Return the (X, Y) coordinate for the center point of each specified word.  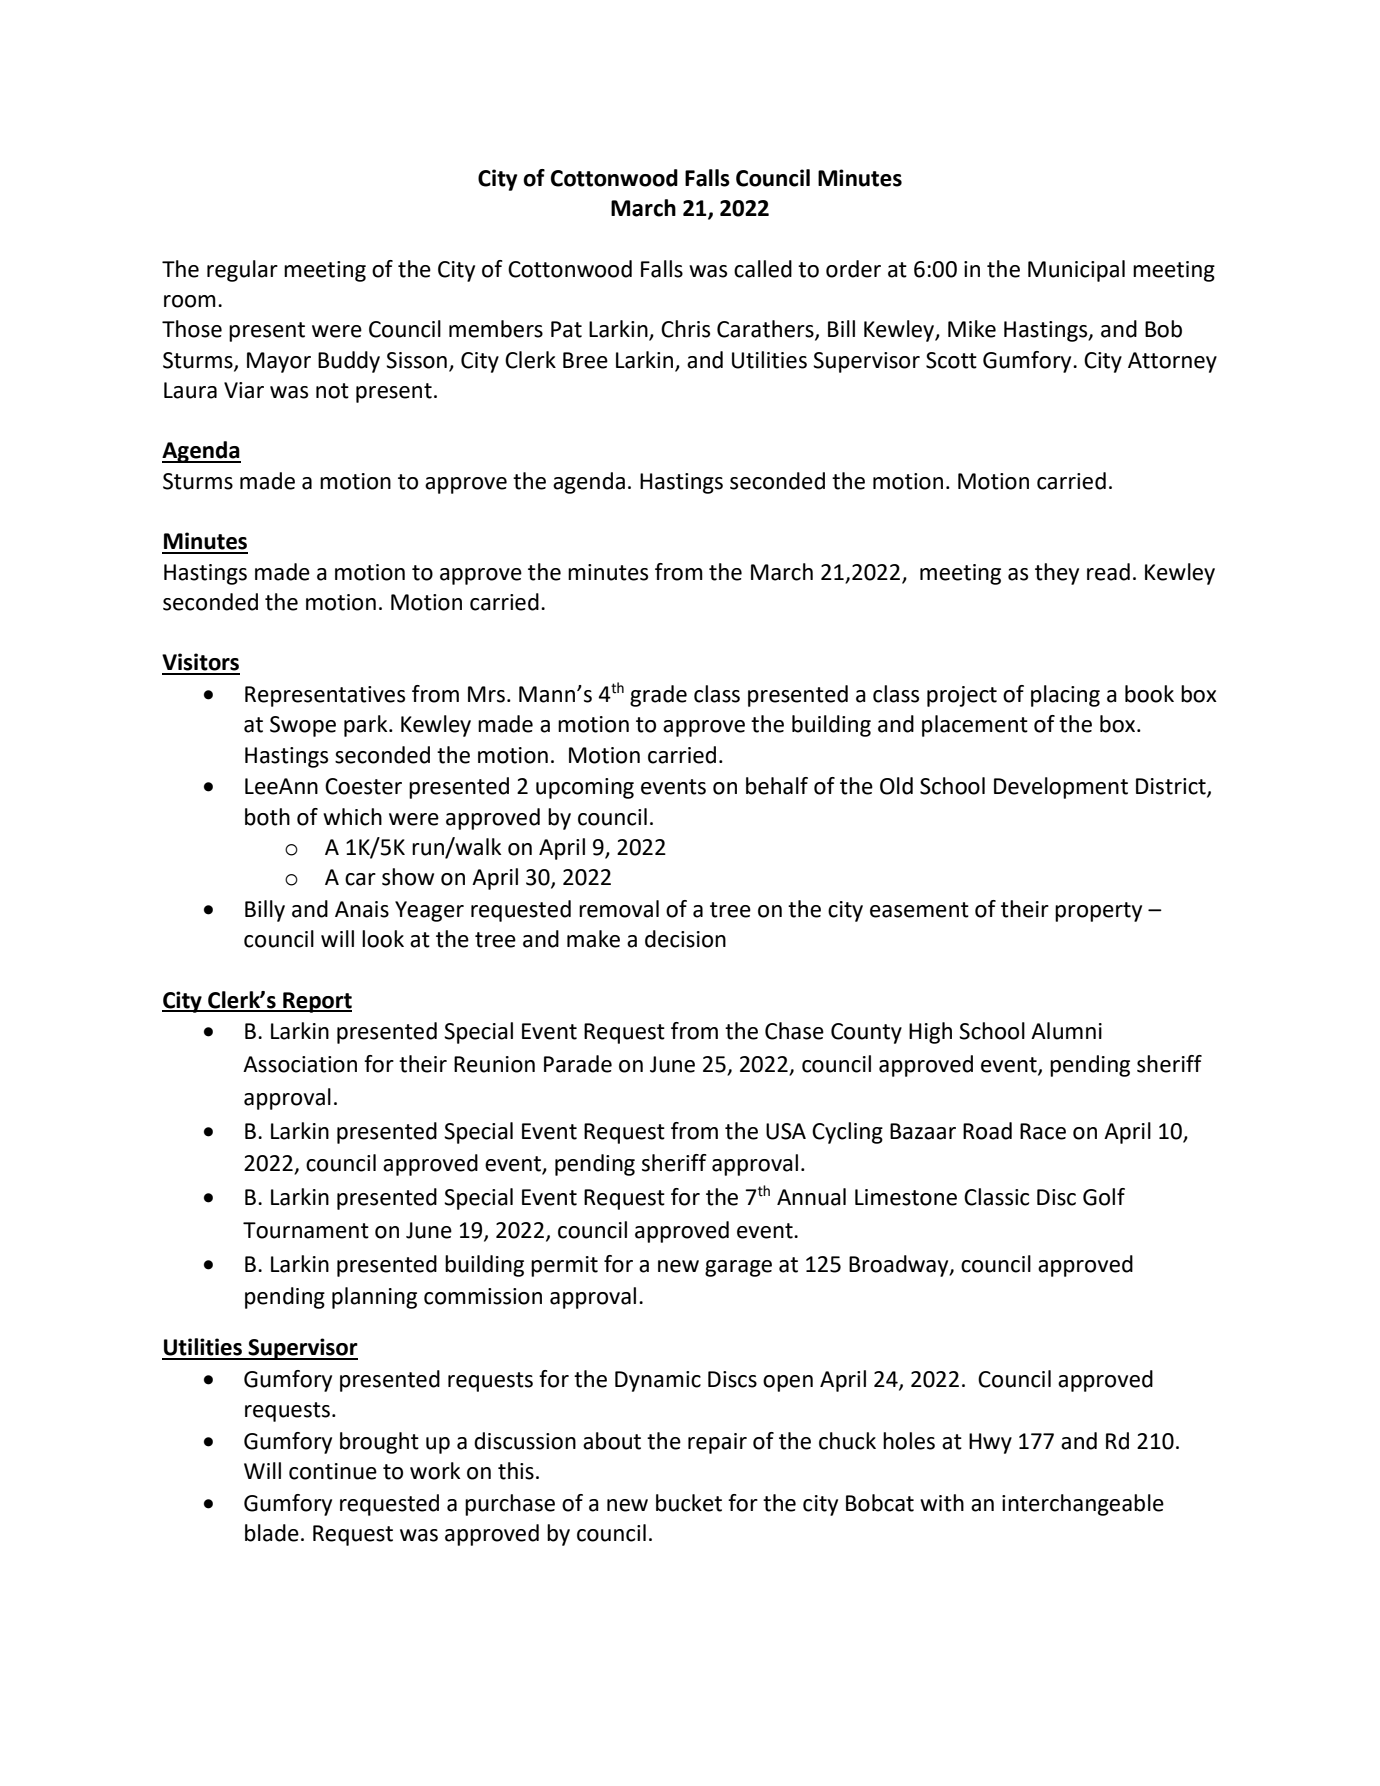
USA (786, 1131)
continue (333, 1471)
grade (658, 696)
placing (1065, 696)
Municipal (1076, 271)
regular (242, 271)
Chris (685, 329)
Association (300, 1064)
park (367, 726)
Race (1043, 1131)
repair (717, 1443)
